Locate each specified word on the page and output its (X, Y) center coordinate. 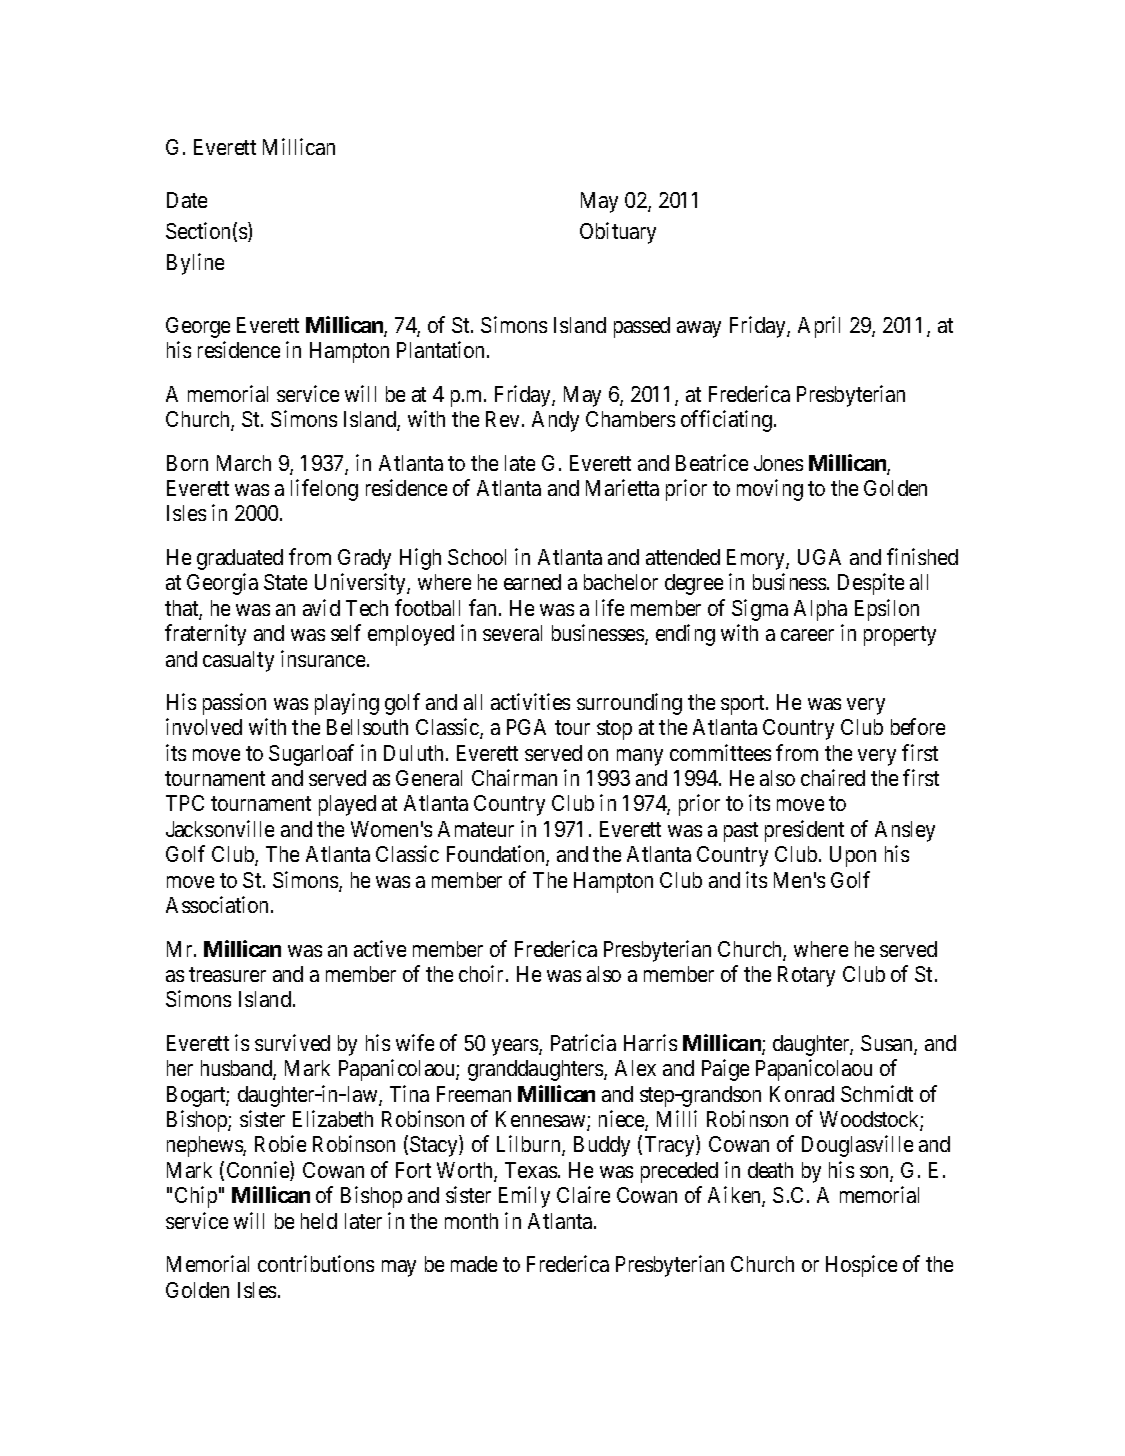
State (285, 582)
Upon (853, 856)
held (319, 1221)
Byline (195, 264)
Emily (524, 1197)
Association (219, 904)
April (819, 327)
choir (483, 973)
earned (532, 582)
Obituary (618, 233)
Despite (871, 584)
